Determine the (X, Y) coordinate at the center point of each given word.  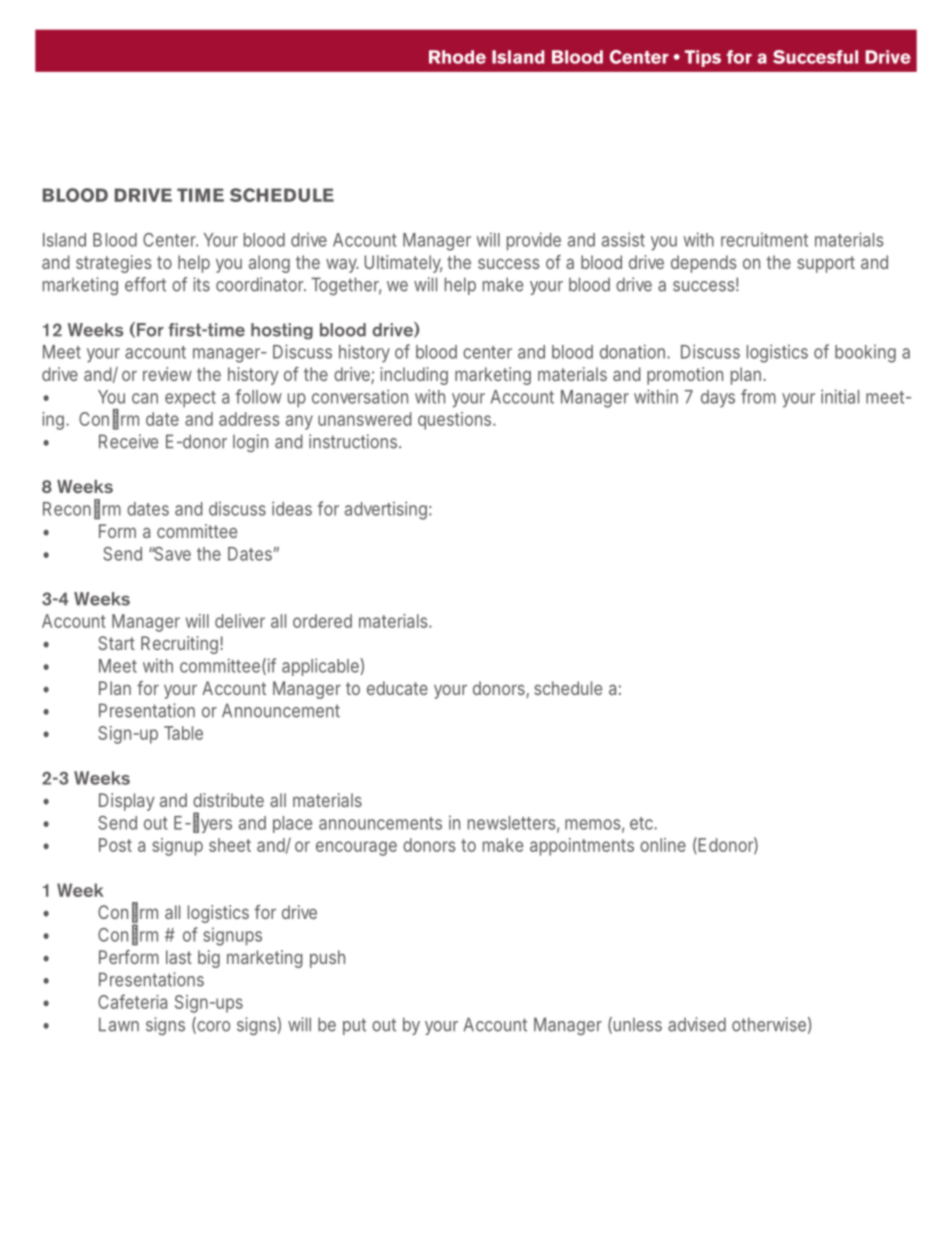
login (250, 443)
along (269, 264)
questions (454, 421)
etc (642, 823)
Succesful (815, 57)
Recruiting (179, 645)
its (201, 284)
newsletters (512, 823)
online (663, 845)
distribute (228, 800)
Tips (703, 58)
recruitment (764, 240)
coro (212, 1027)
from (758, 396)
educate (397, 688)
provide (534, 241)
